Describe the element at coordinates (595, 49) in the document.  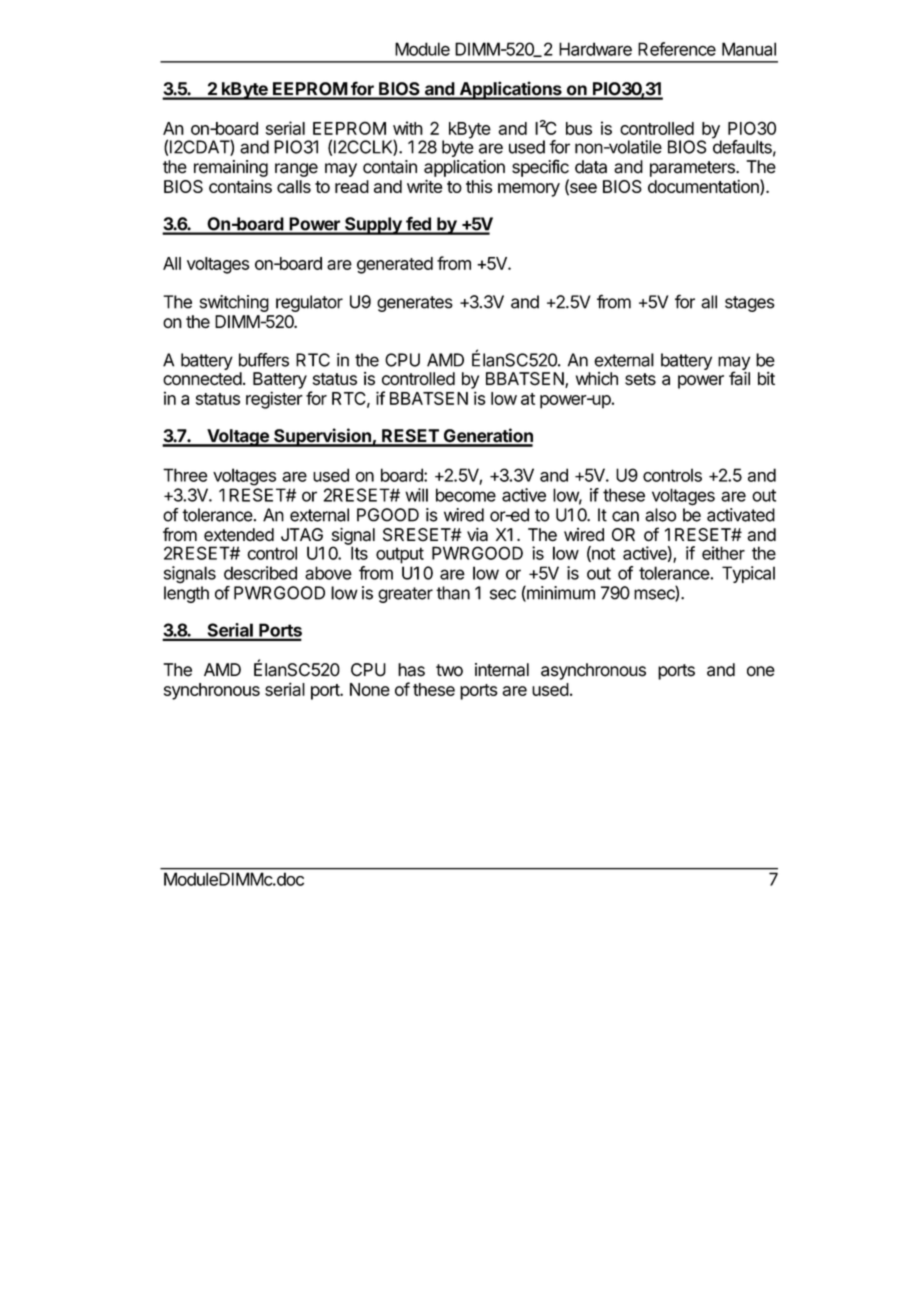
I see `Hardware` at that location.
